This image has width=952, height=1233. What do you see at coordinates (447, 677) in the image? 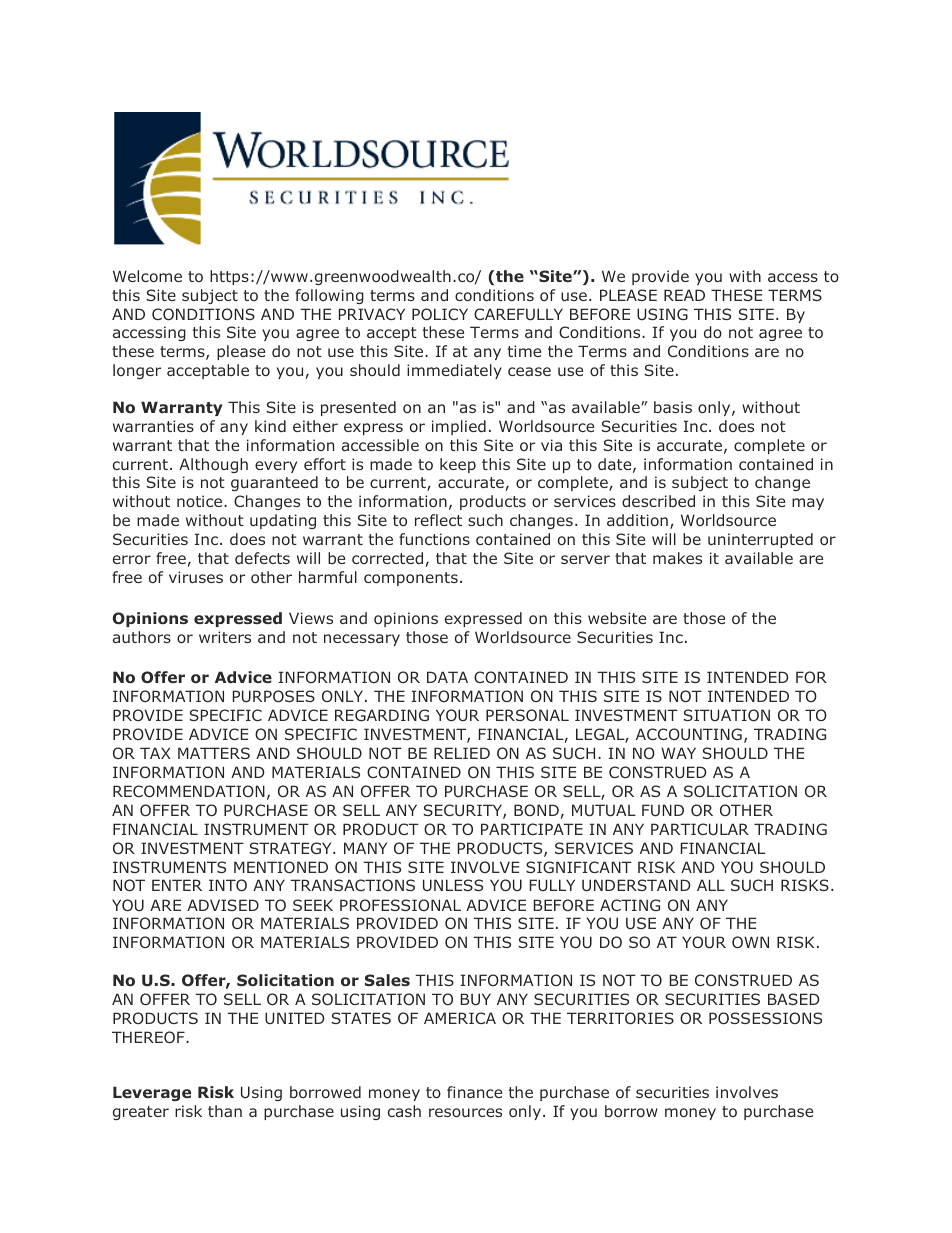
I see `DATA` at bounding box center [447, 677].
